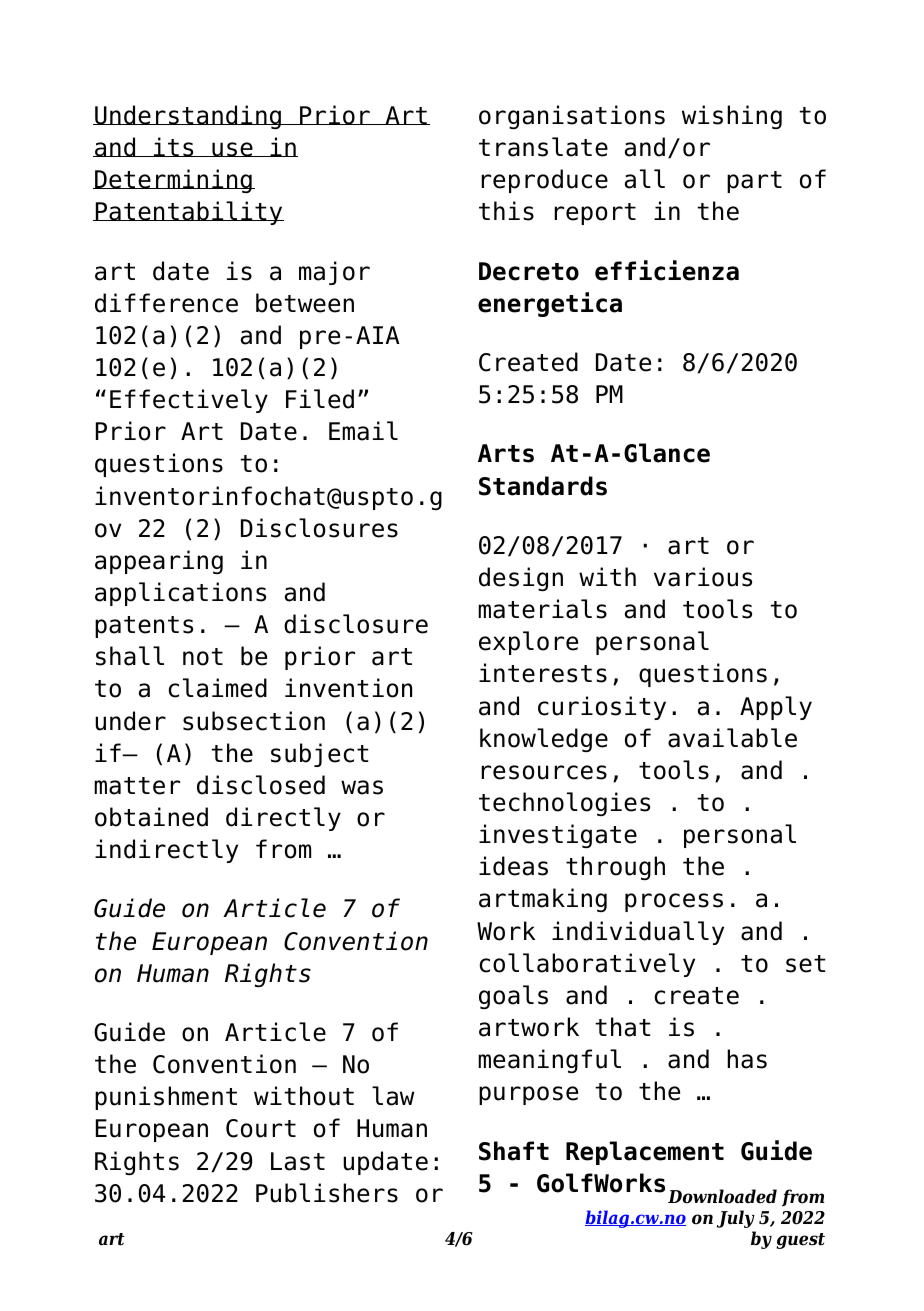 The height and width of the document is (1311, 924). Describe the element at coordinates (298, 1161) in the document. I see `Last` at that location.
